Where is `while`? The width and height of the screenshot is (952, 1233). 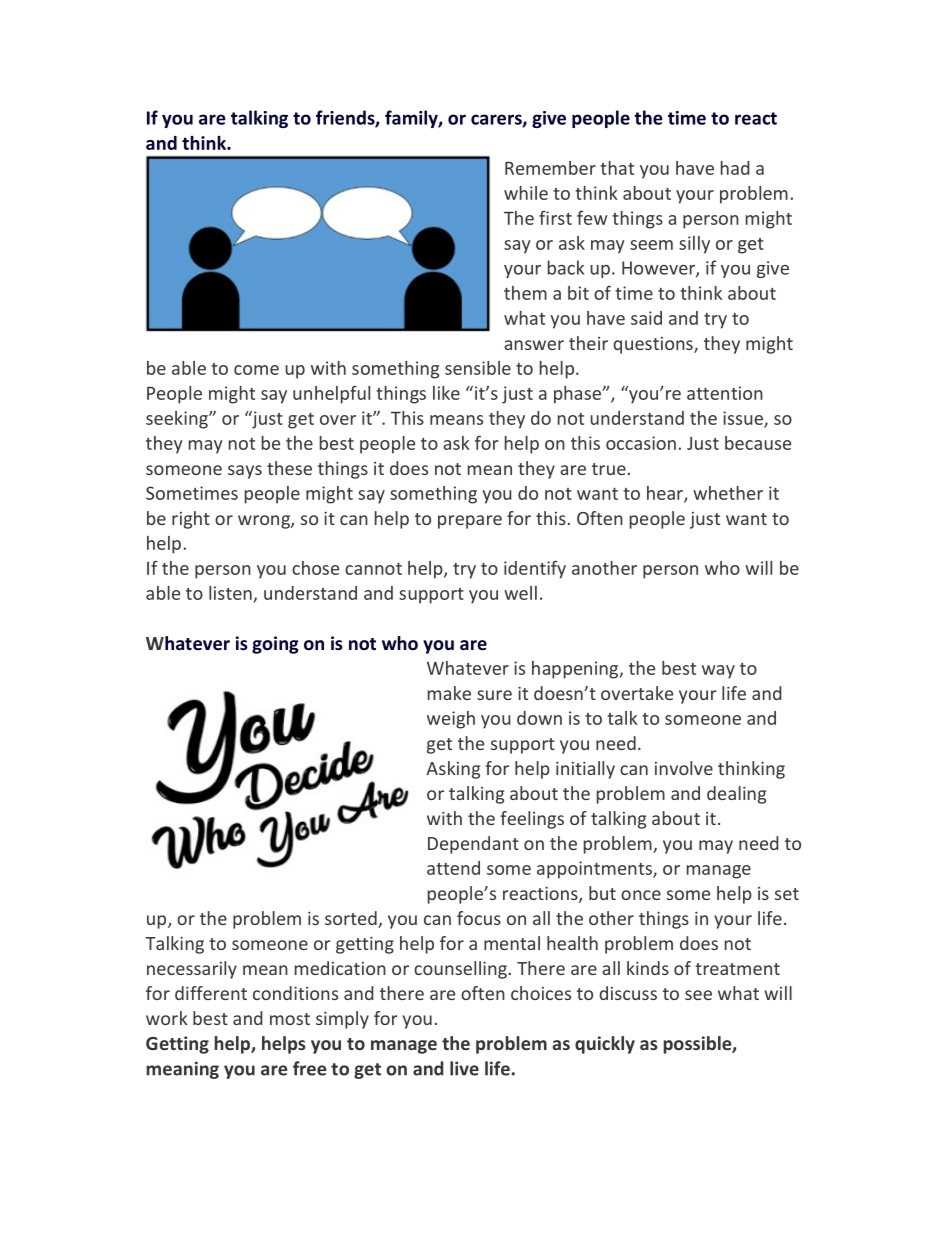
while is located at coordinates (526, 193).
